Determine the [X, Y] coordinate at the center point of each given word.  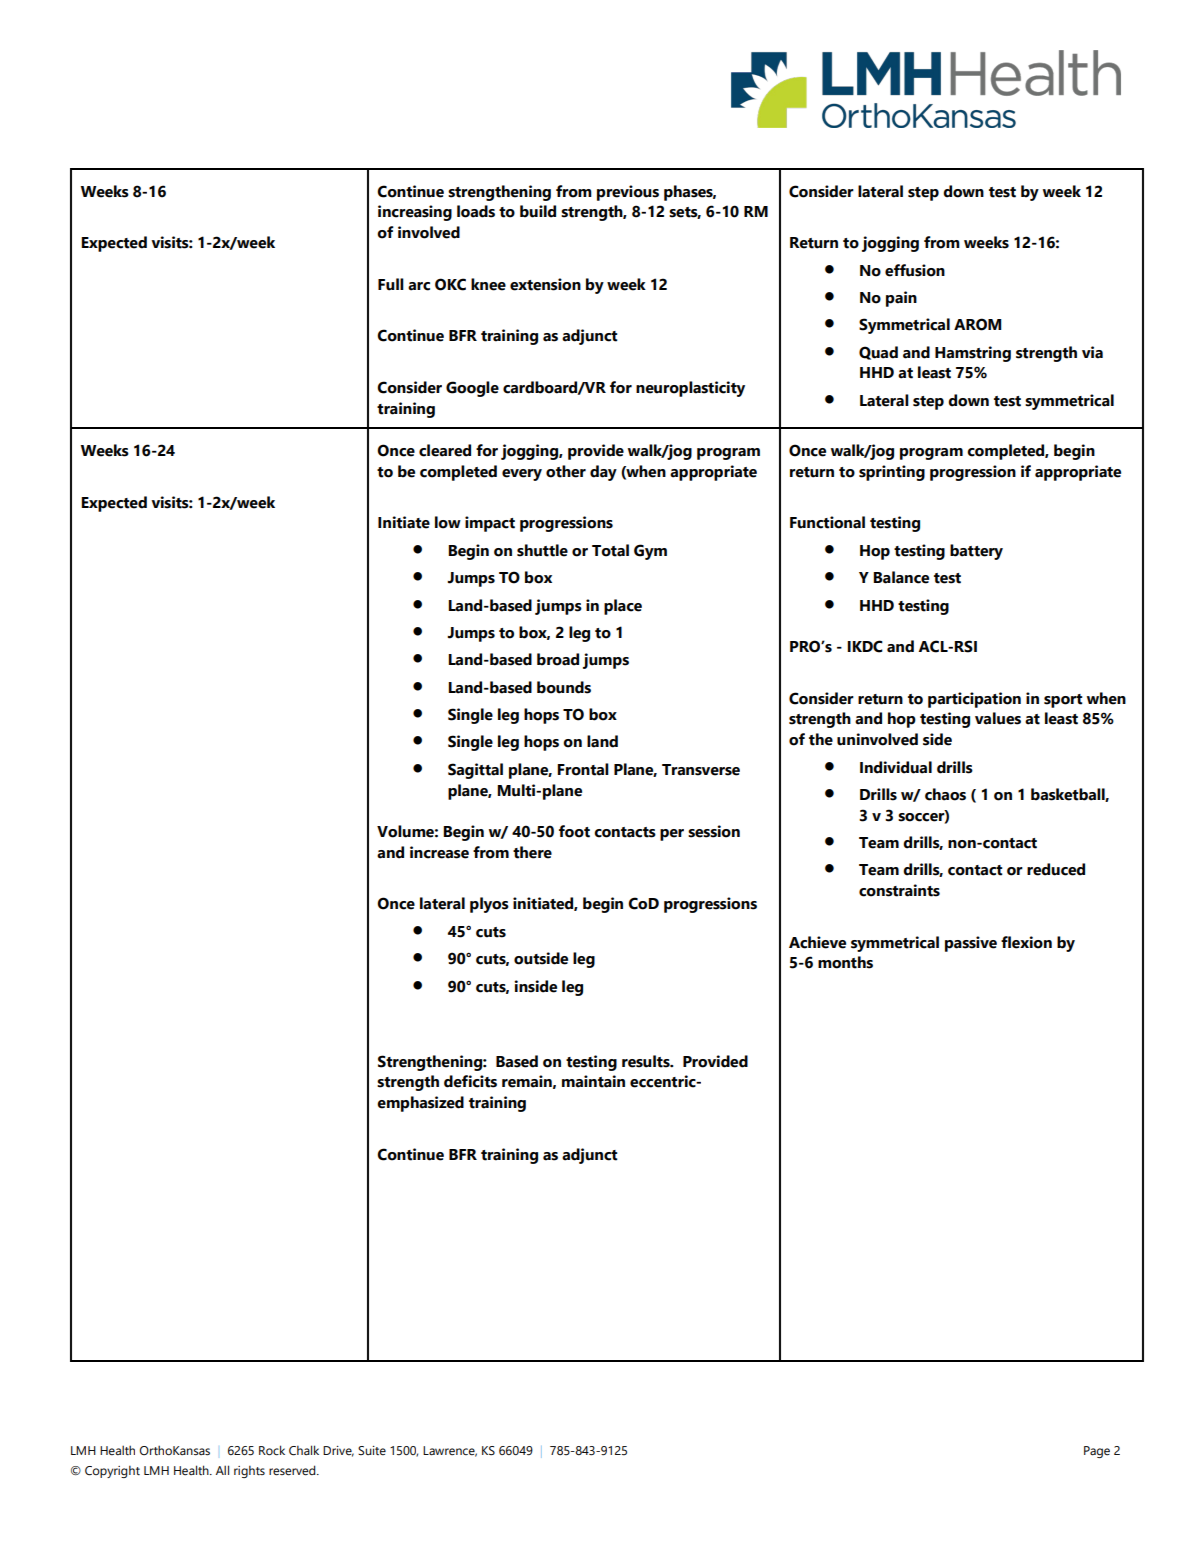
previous [628, 193]
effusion [915, 270]
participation [974, 700]
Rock [272, 1450]
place [623, 607]
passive [971, 944]
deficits [470, 1081]
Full [391, 284]
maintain [593, 1081]
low [448, 522]
